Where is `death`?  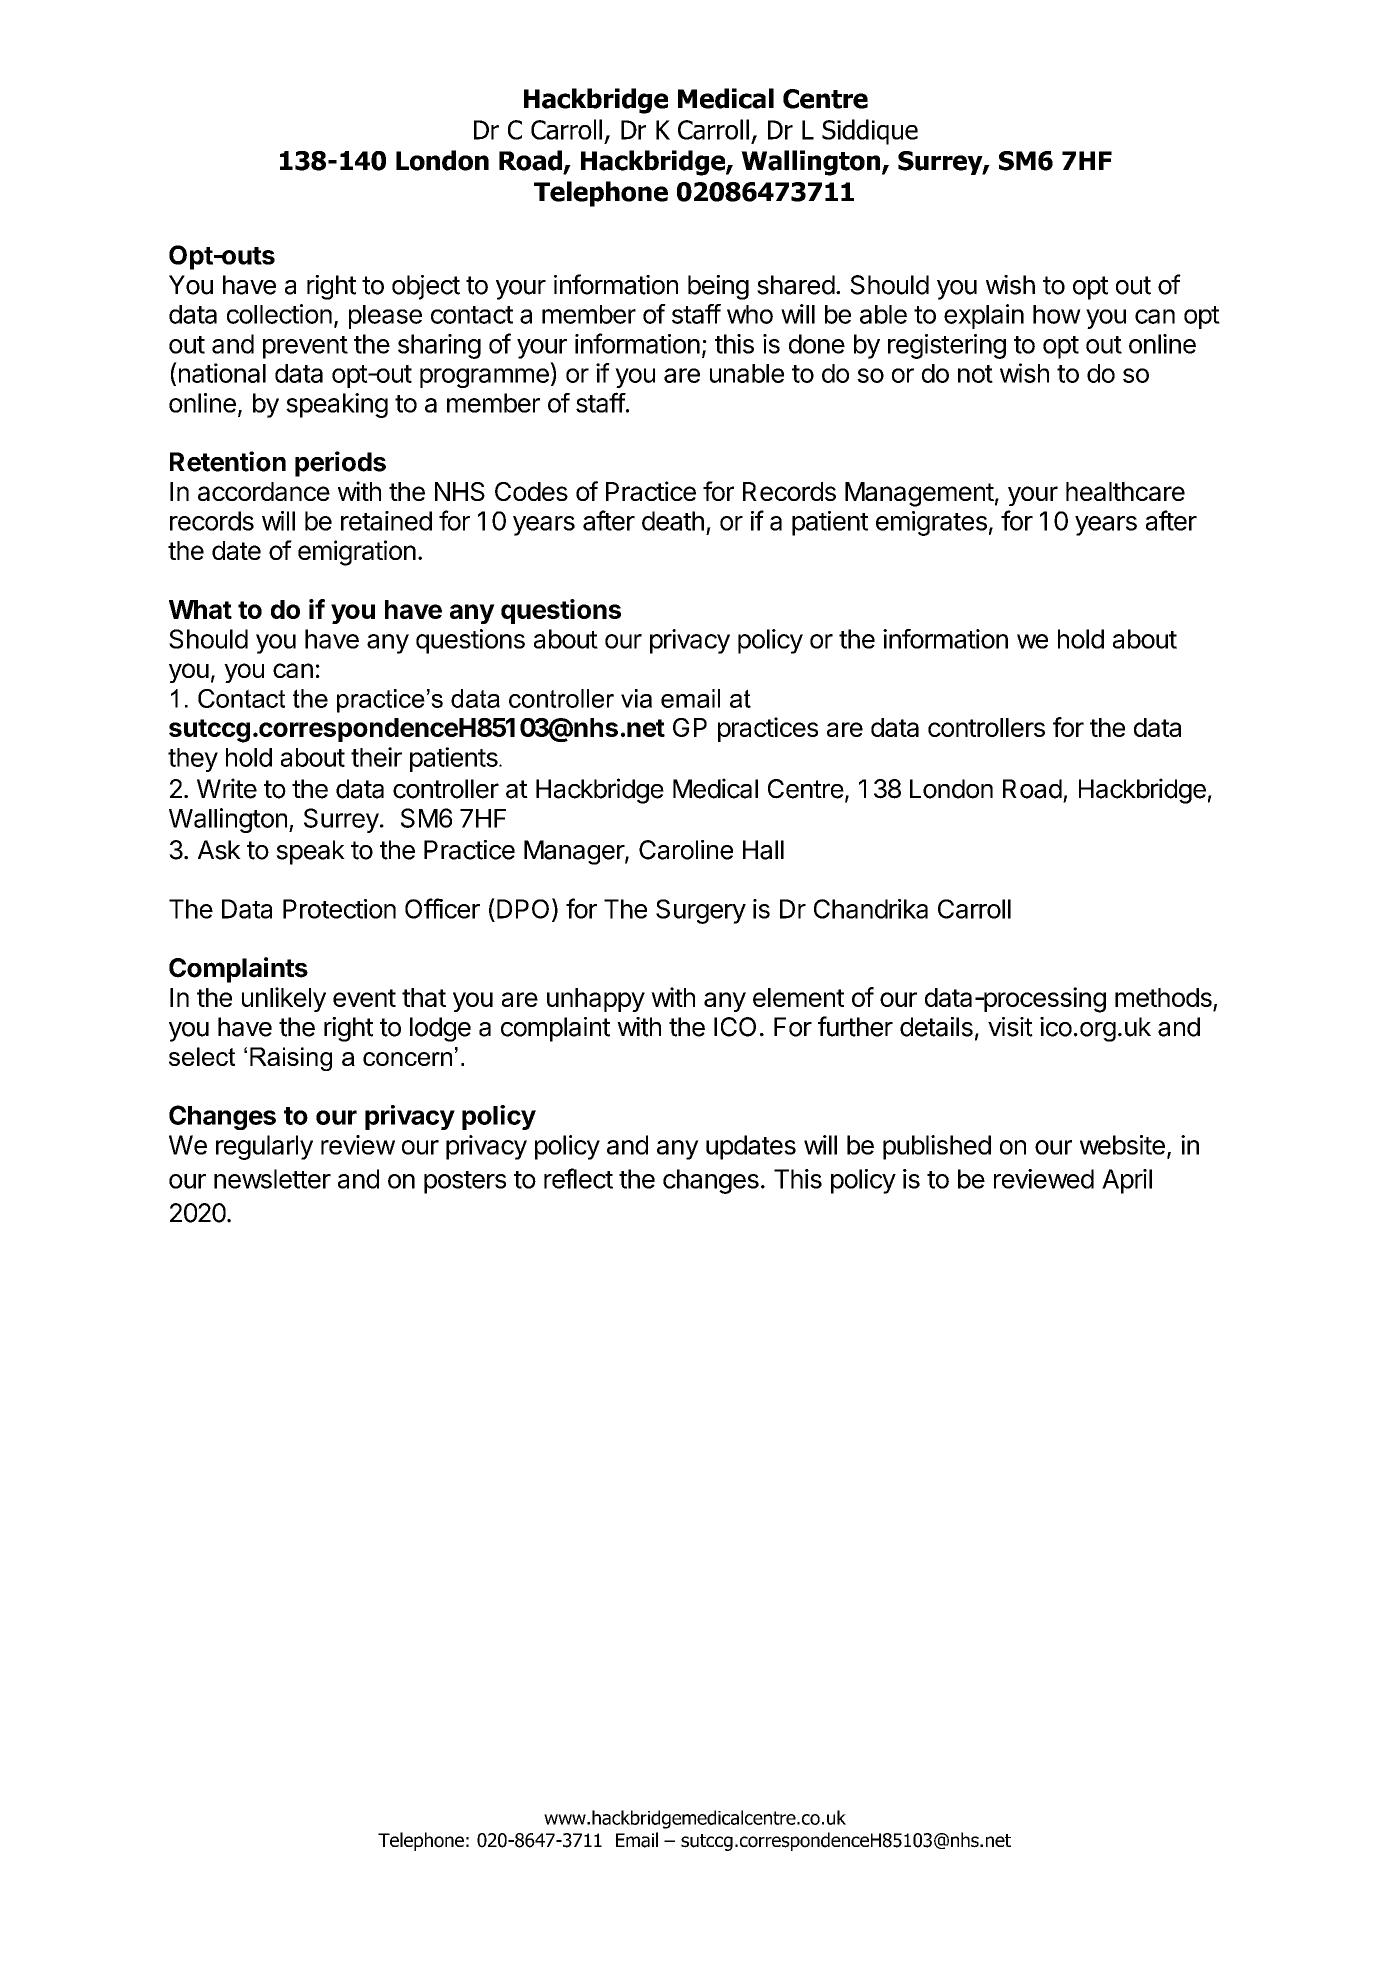
death is located at coordinates (673, 521).
